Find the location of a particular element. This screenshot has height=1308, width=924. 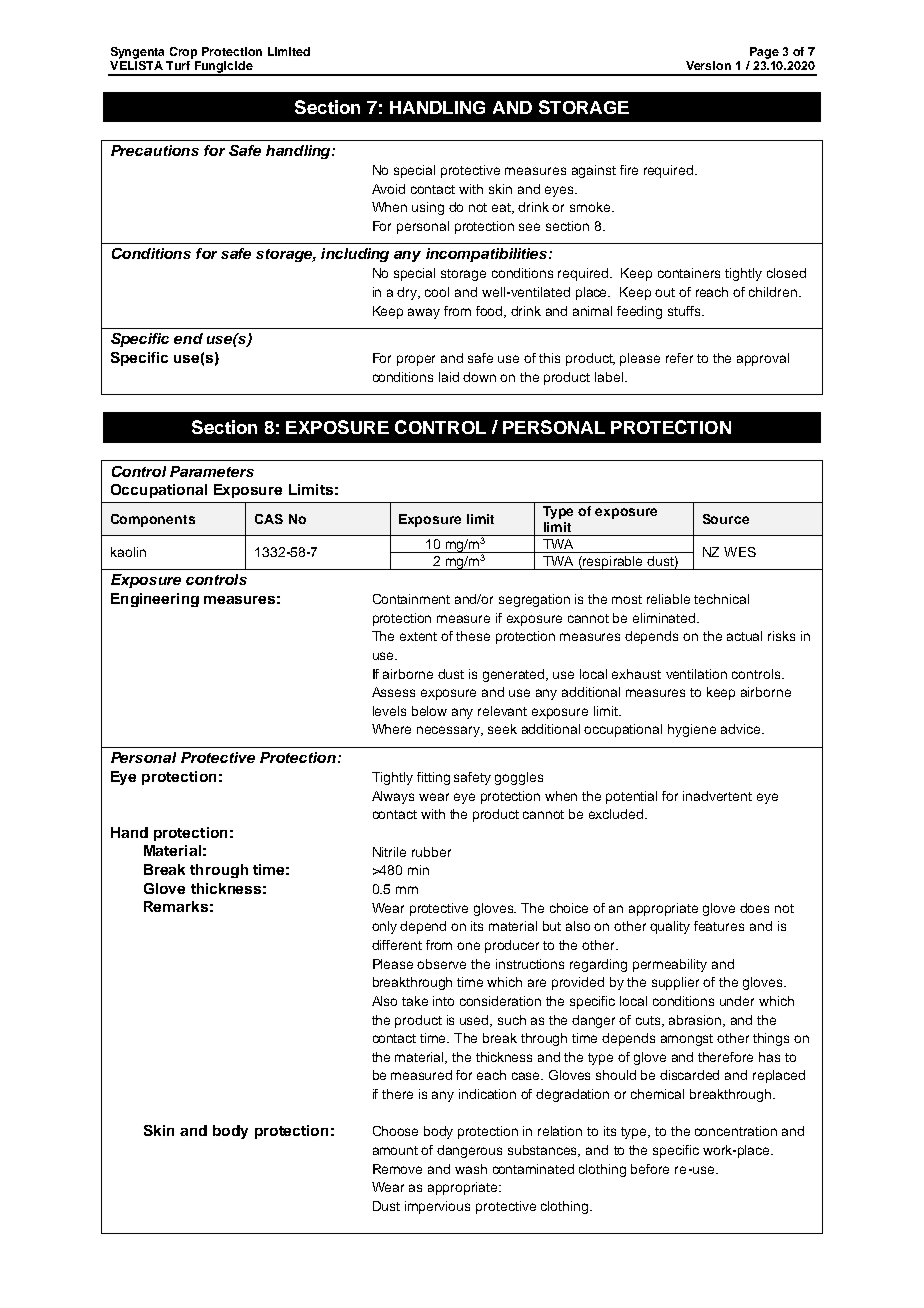

Version is located at coordinates (708, 65).
